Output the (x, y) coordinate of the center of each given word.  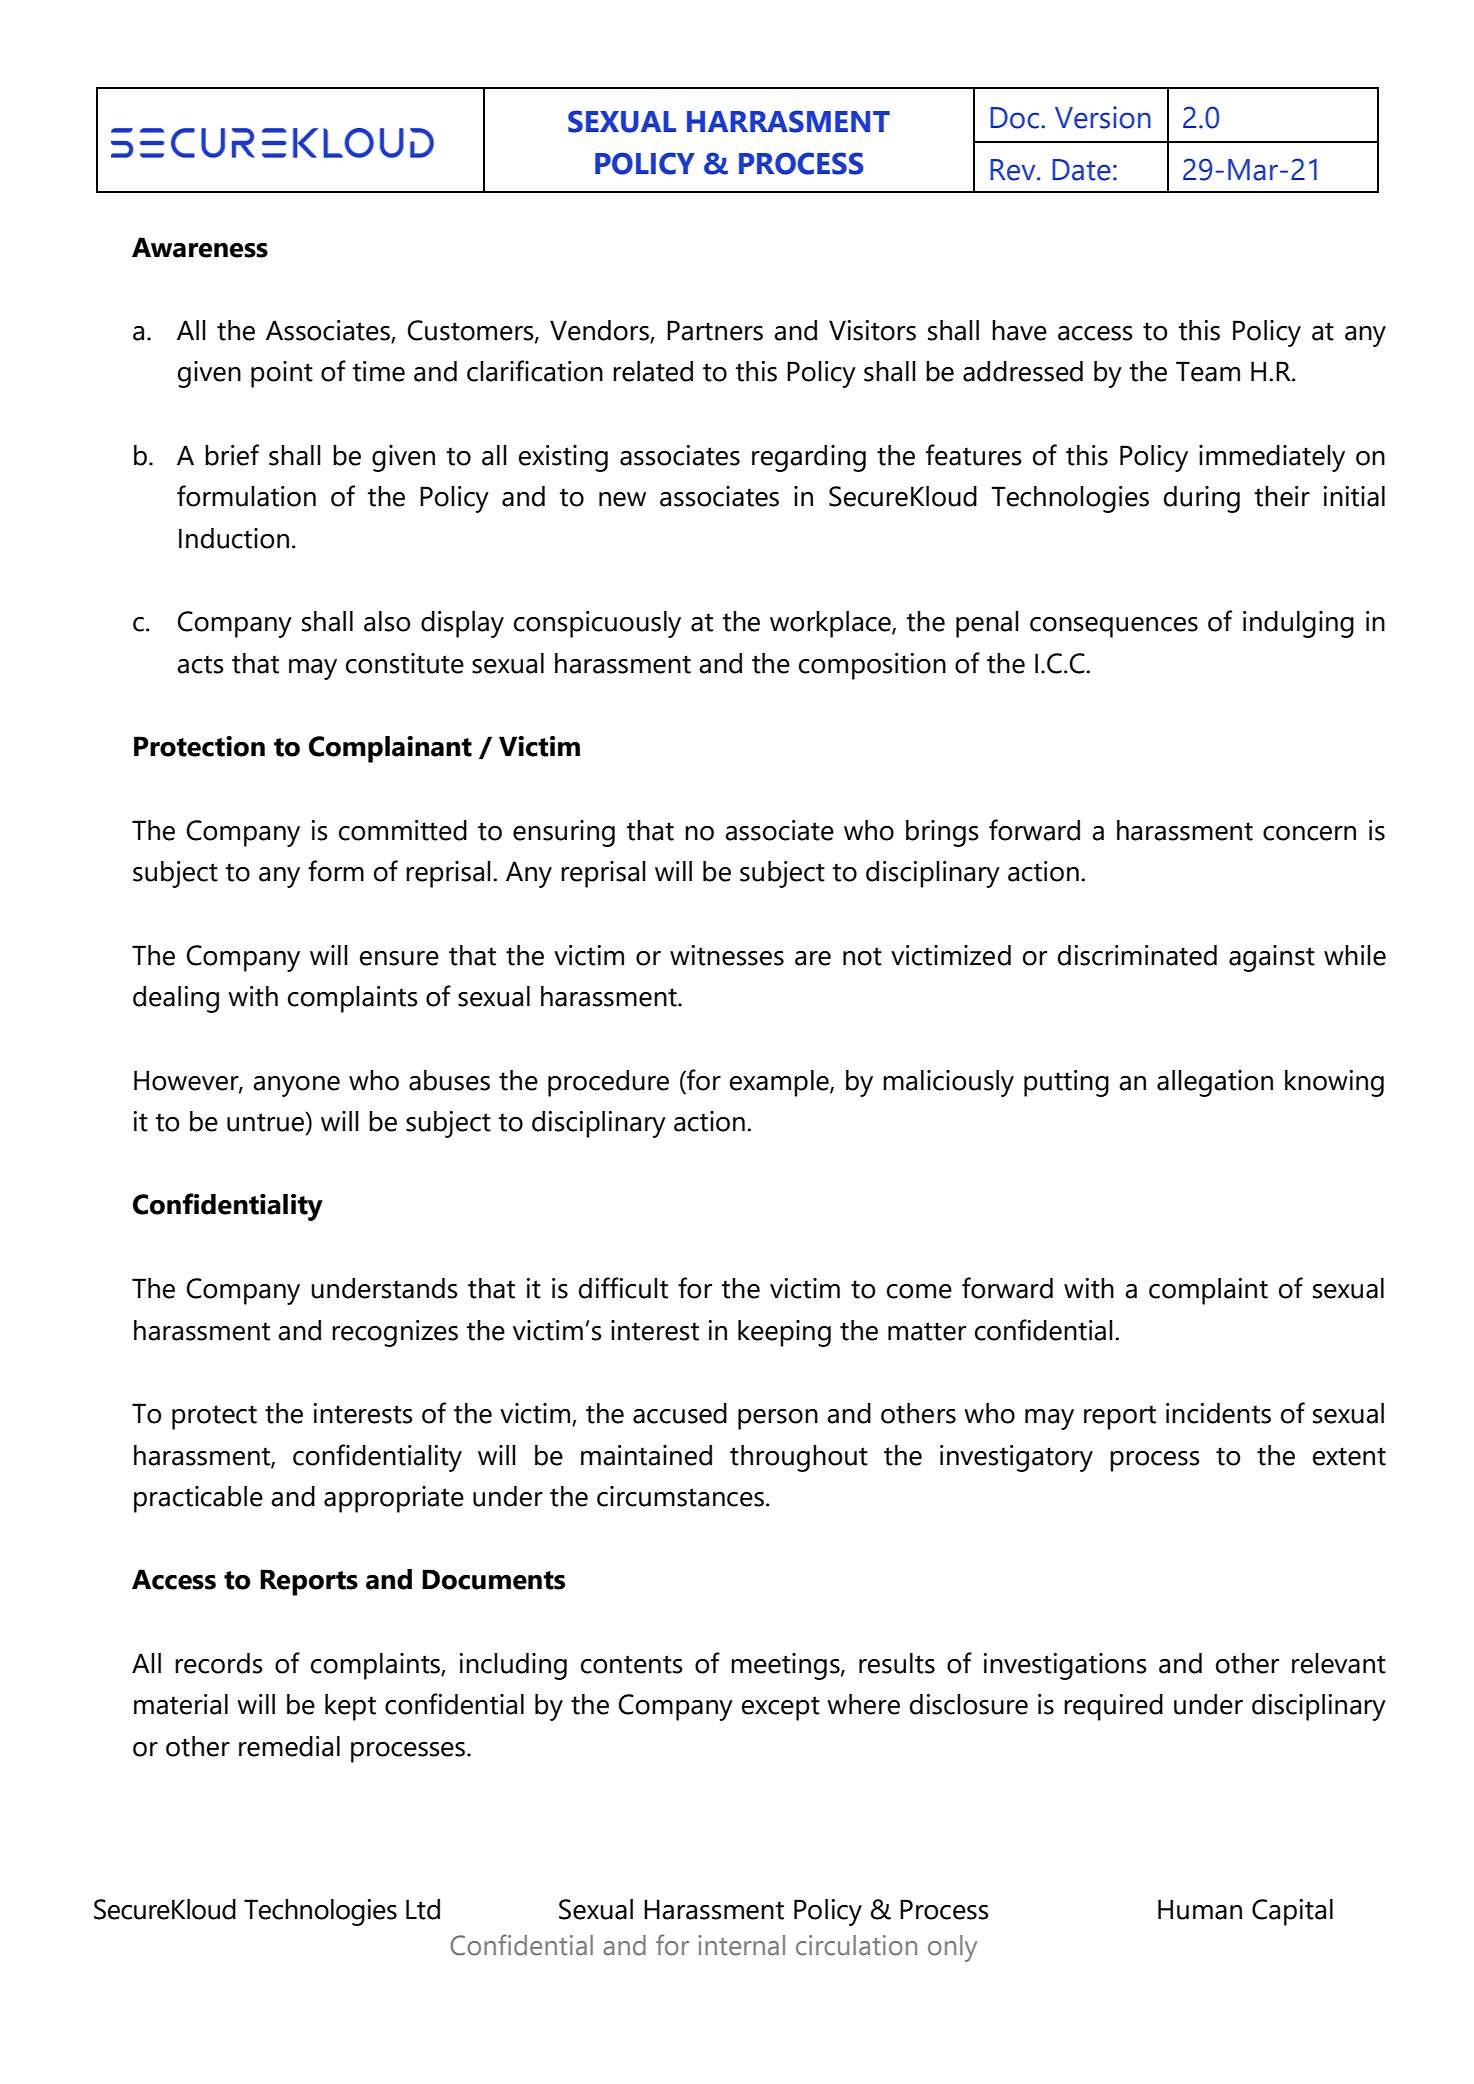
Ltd (423, 1909)
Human (1200, 1909)
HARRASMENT (788, 121)
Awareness (200, 247)
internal (741, 1945)
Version (1103, 117)
